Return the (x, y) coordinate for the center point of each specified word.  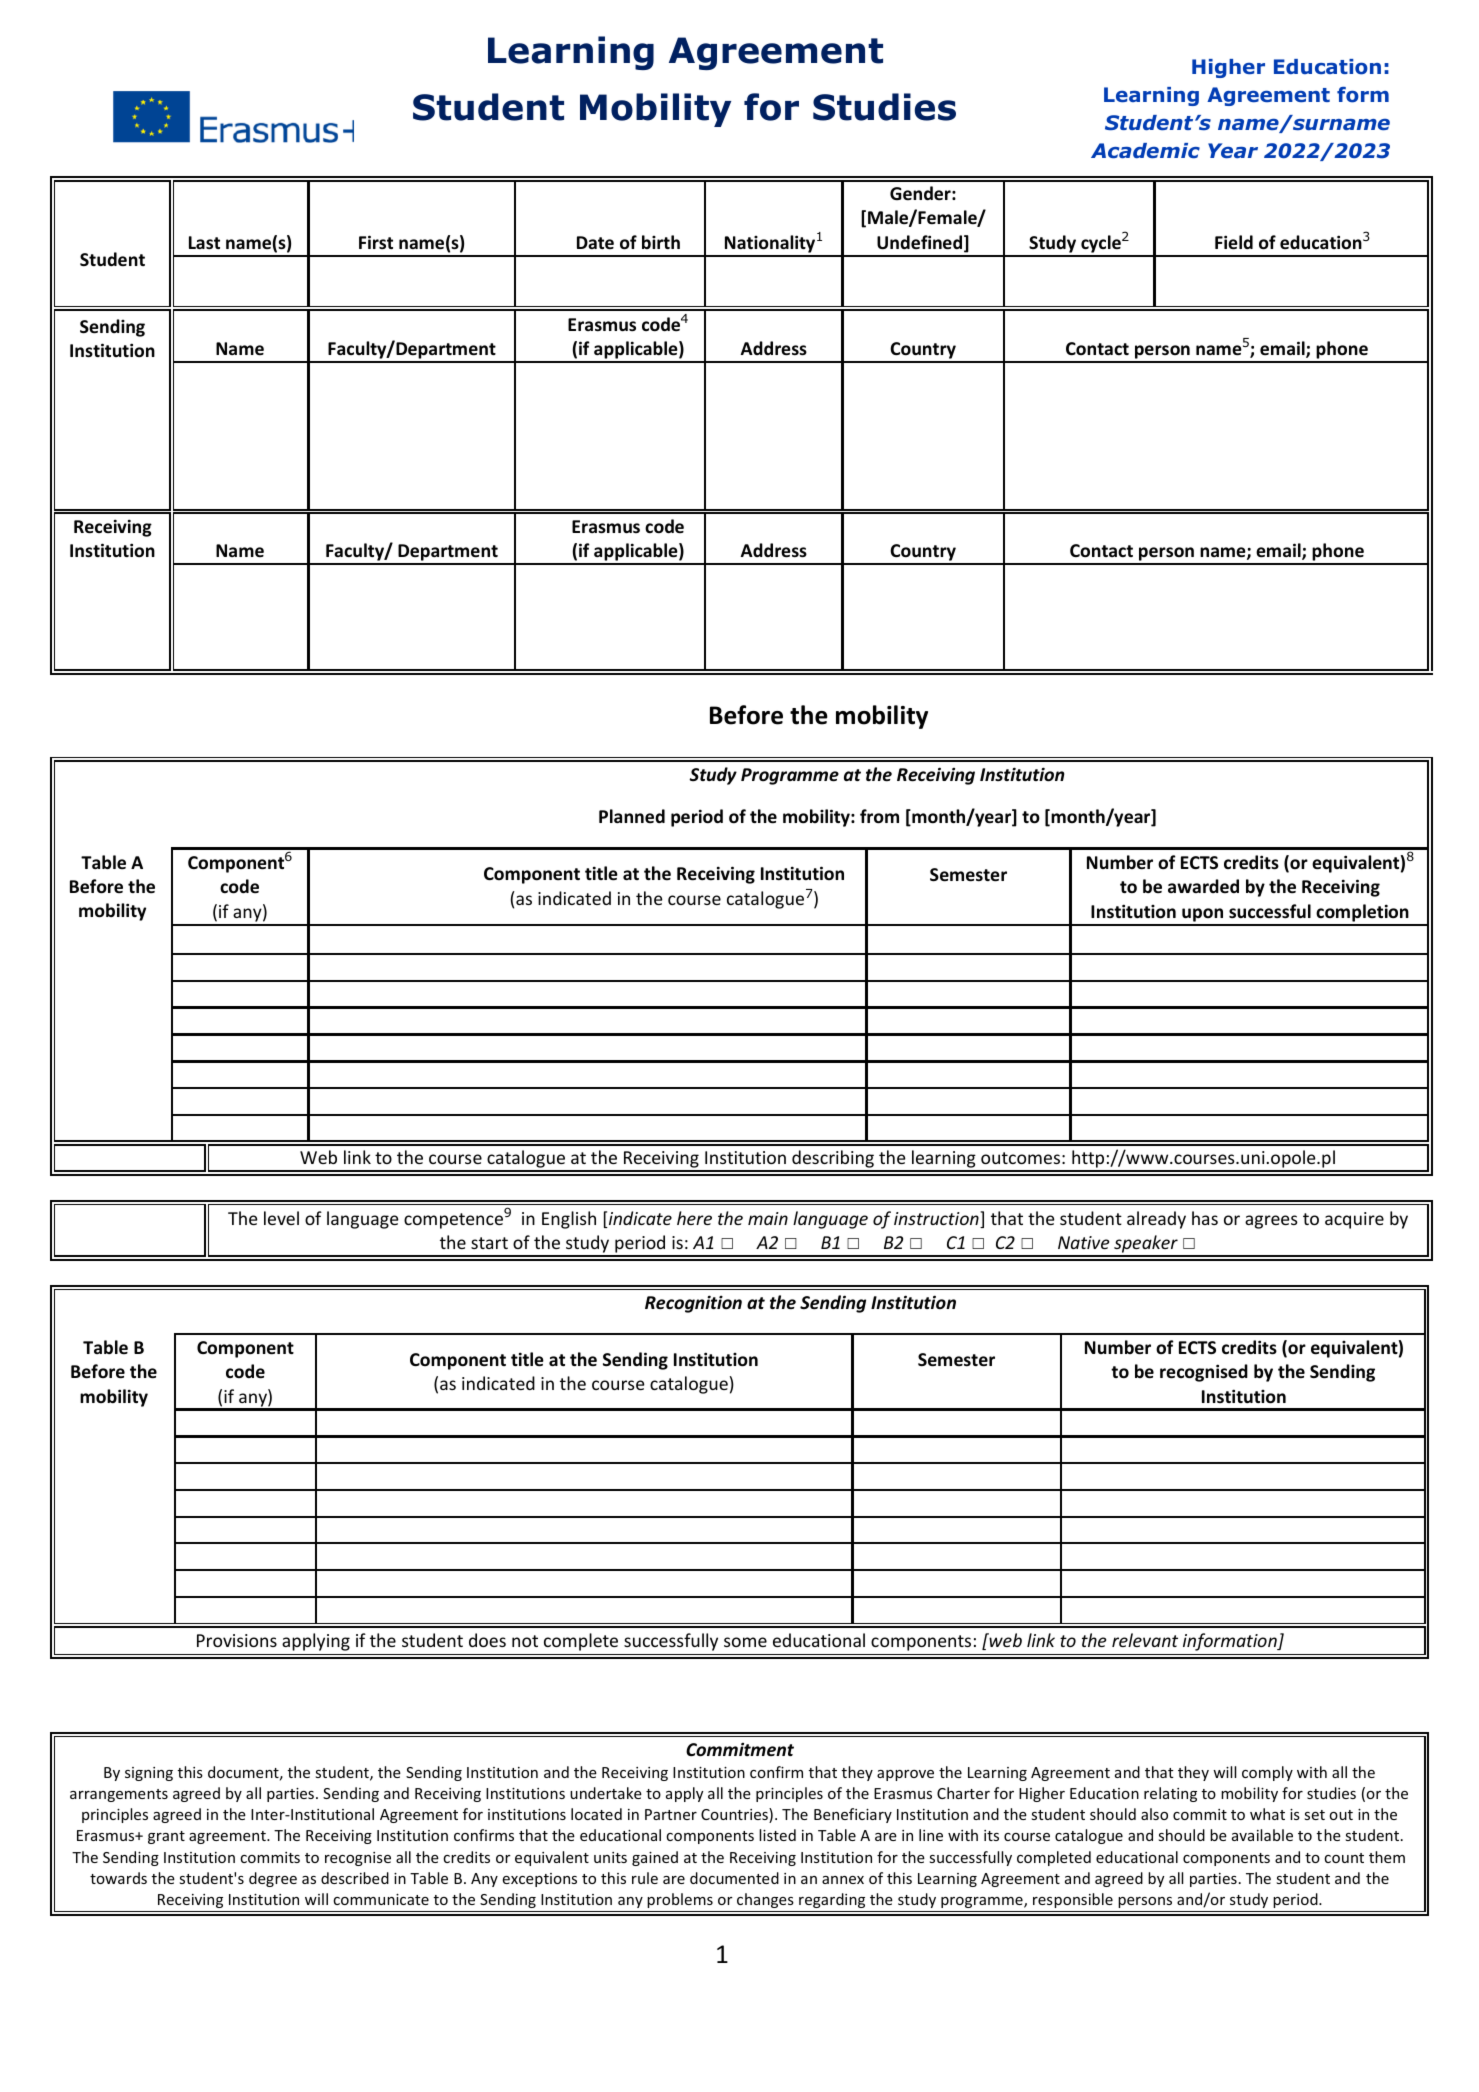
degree (273, 1879)
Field (1234, 242)
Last (204, 242)
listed (777, 1835)
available (1262, 1835)
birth (661, 242)
